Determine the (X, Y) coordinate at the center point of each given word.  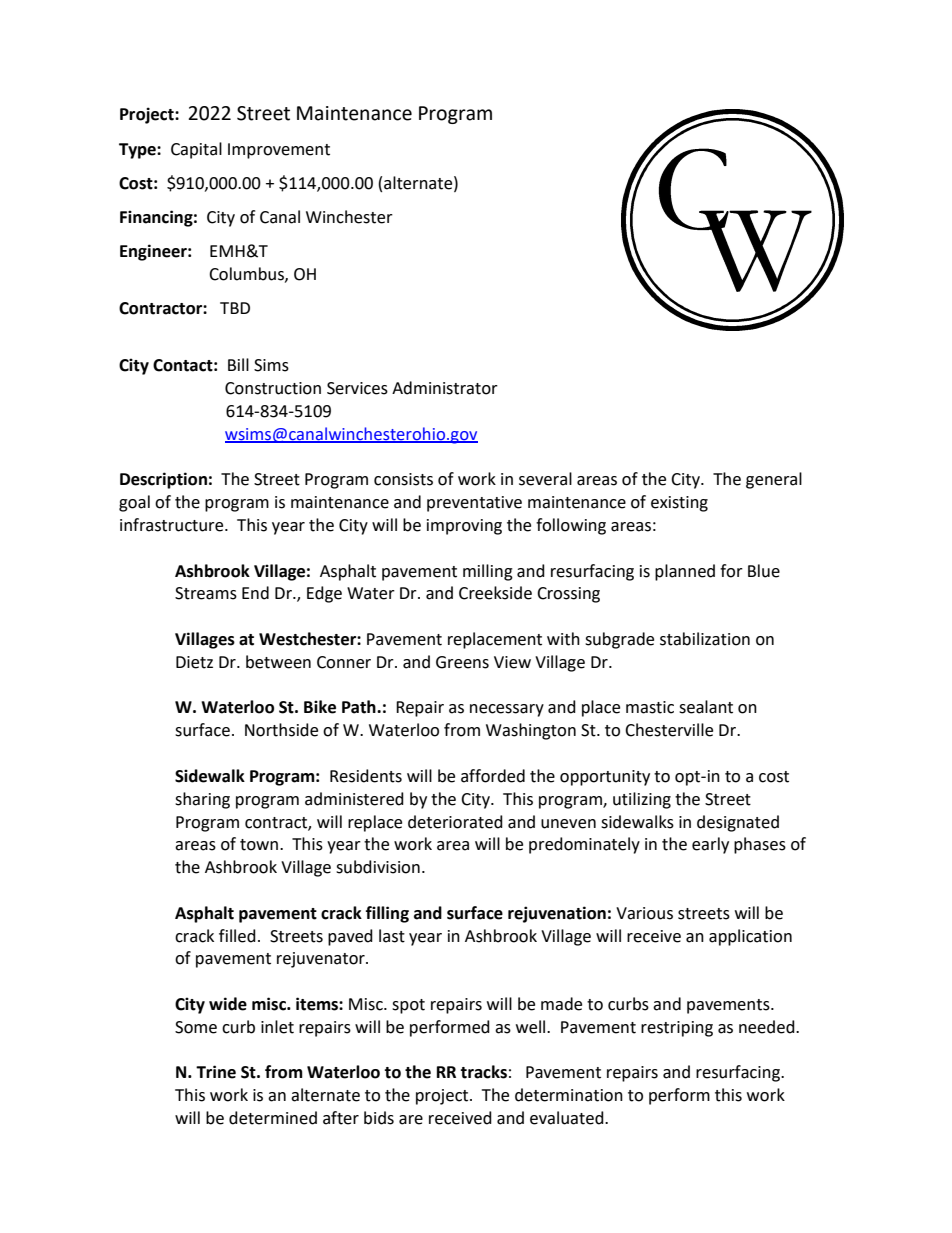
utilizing (642, 800)
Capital (196, 150)
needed (768, 1027)
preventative (474, 504)
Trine (216, 1072)
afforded (493, 776)
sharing (202, 800)
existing (679, 504)
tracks (483, 1072)
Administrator (445, 388)
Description (163, 480)
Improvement (279, 151)
